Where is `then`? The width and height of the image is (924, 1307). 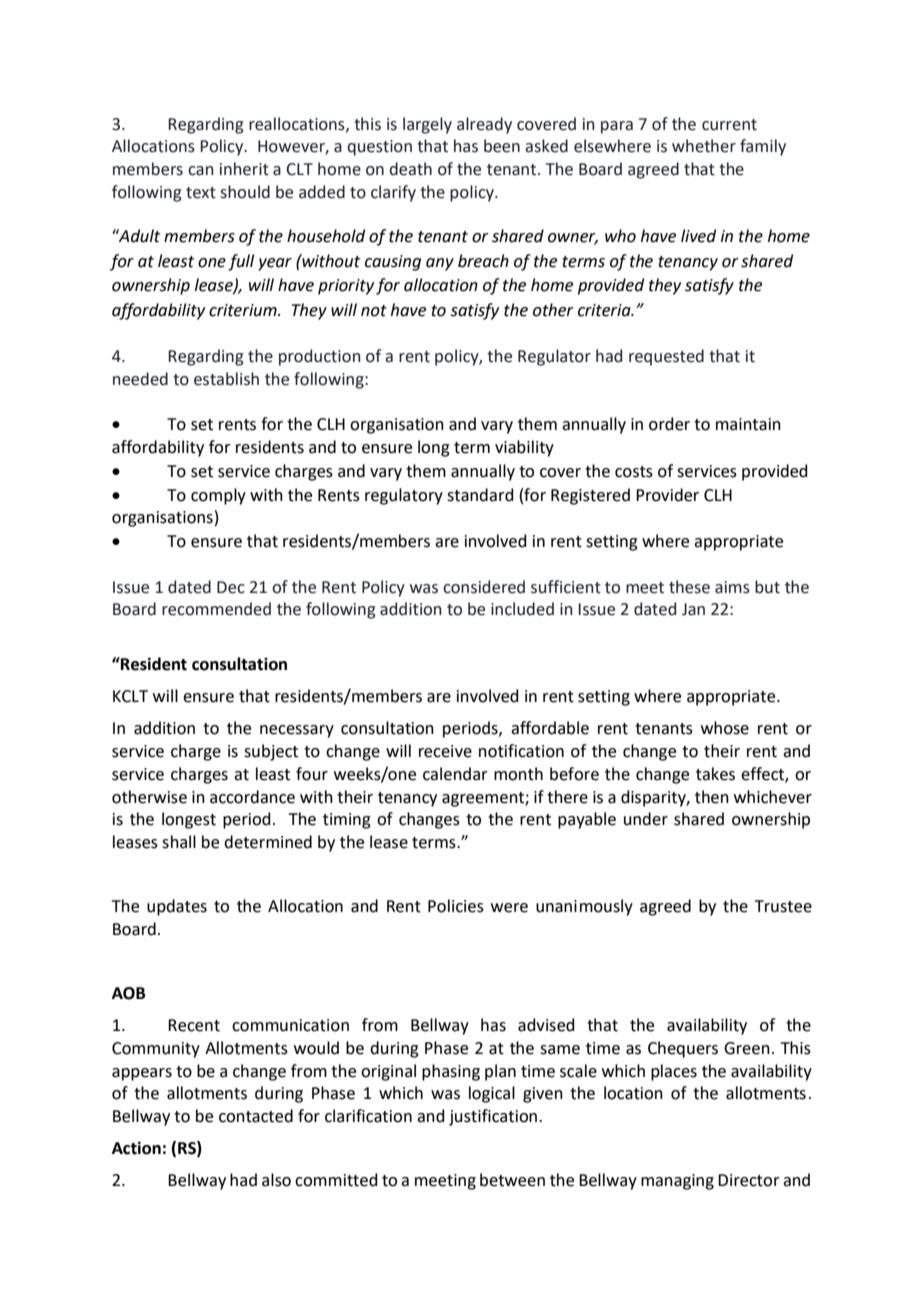
then is located at coordinates (712, 797).
